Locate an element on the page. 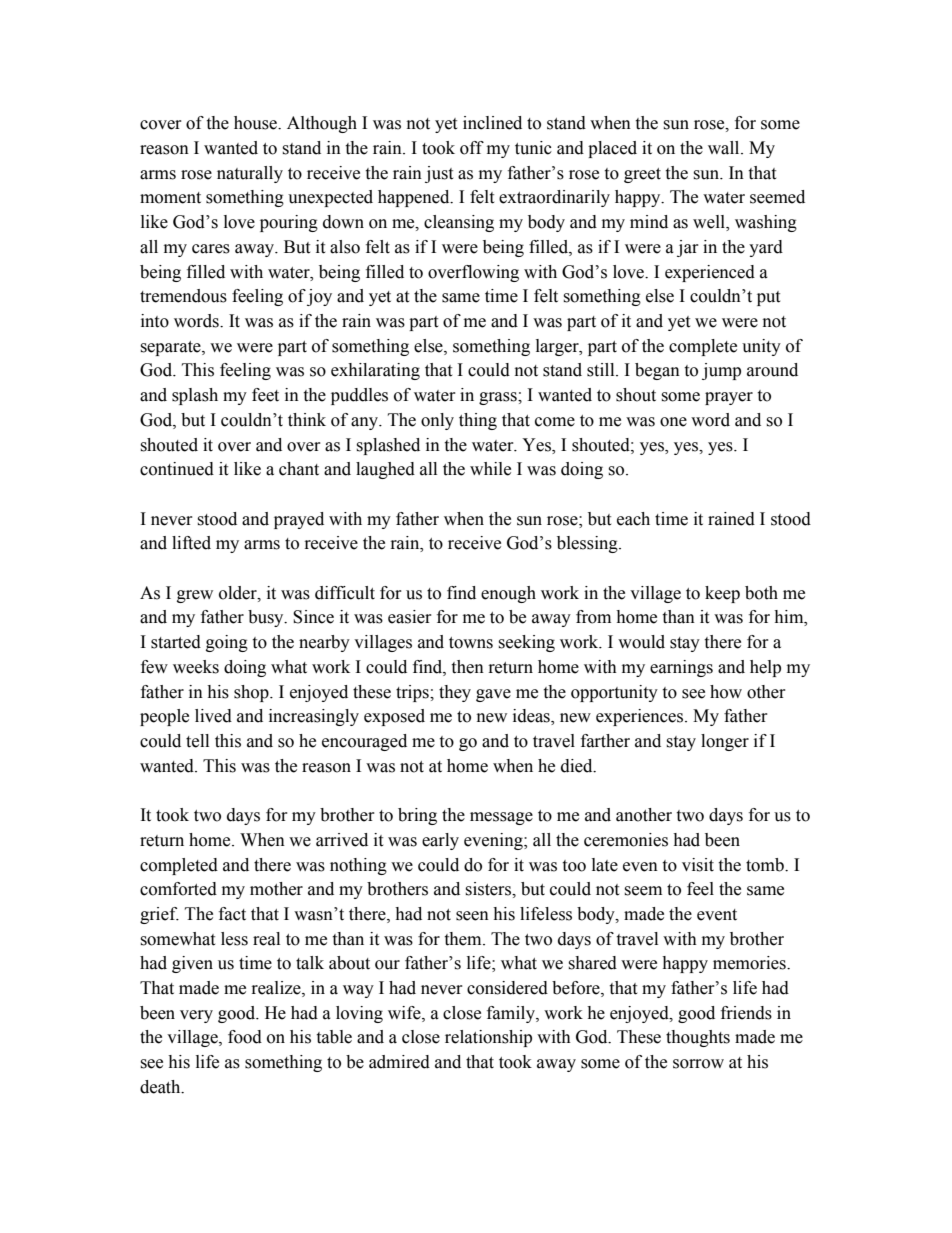  lifted is located at coordinates (191, 543).
